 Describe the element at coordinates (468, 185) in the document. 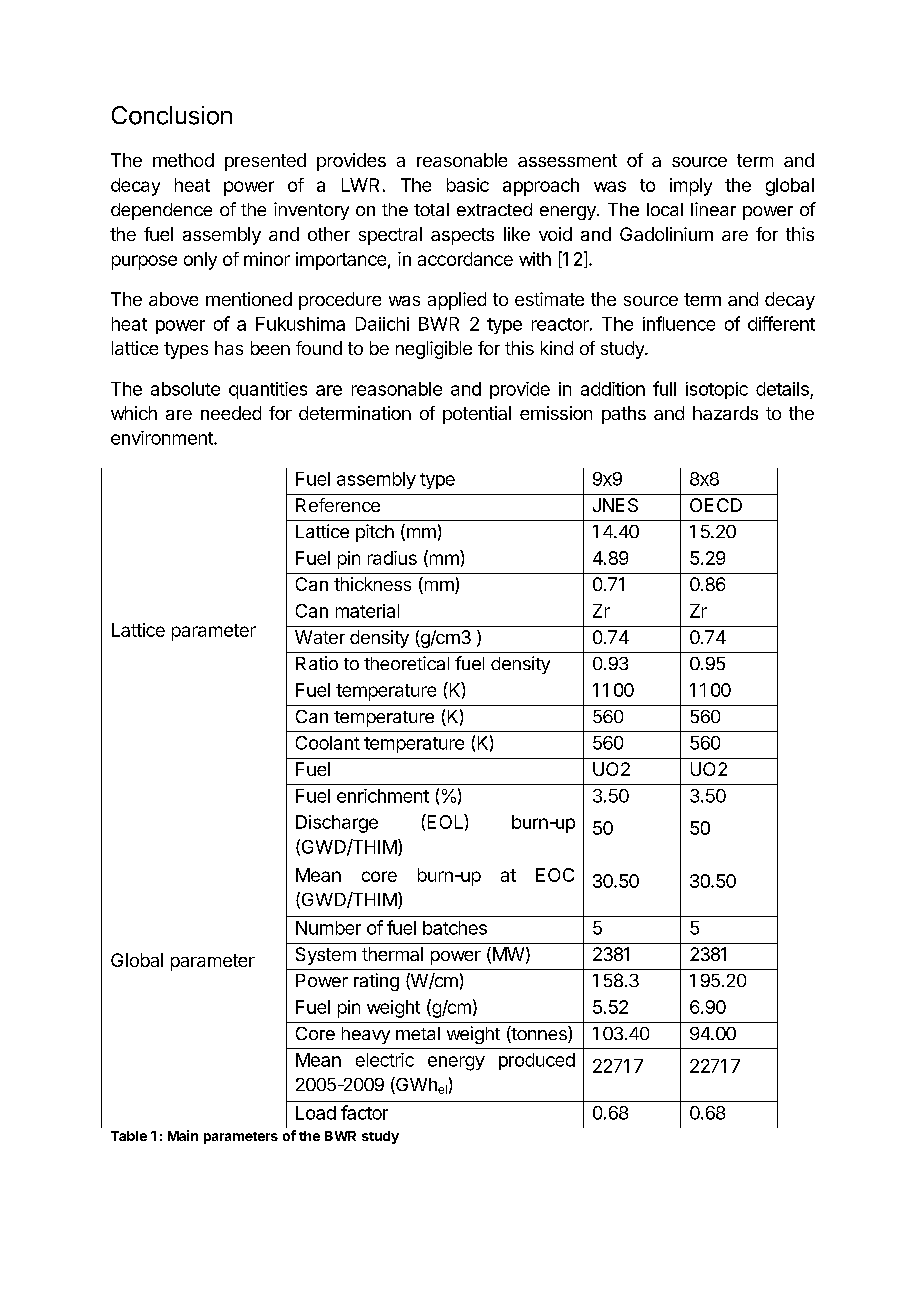

I see `basic` at that location.
